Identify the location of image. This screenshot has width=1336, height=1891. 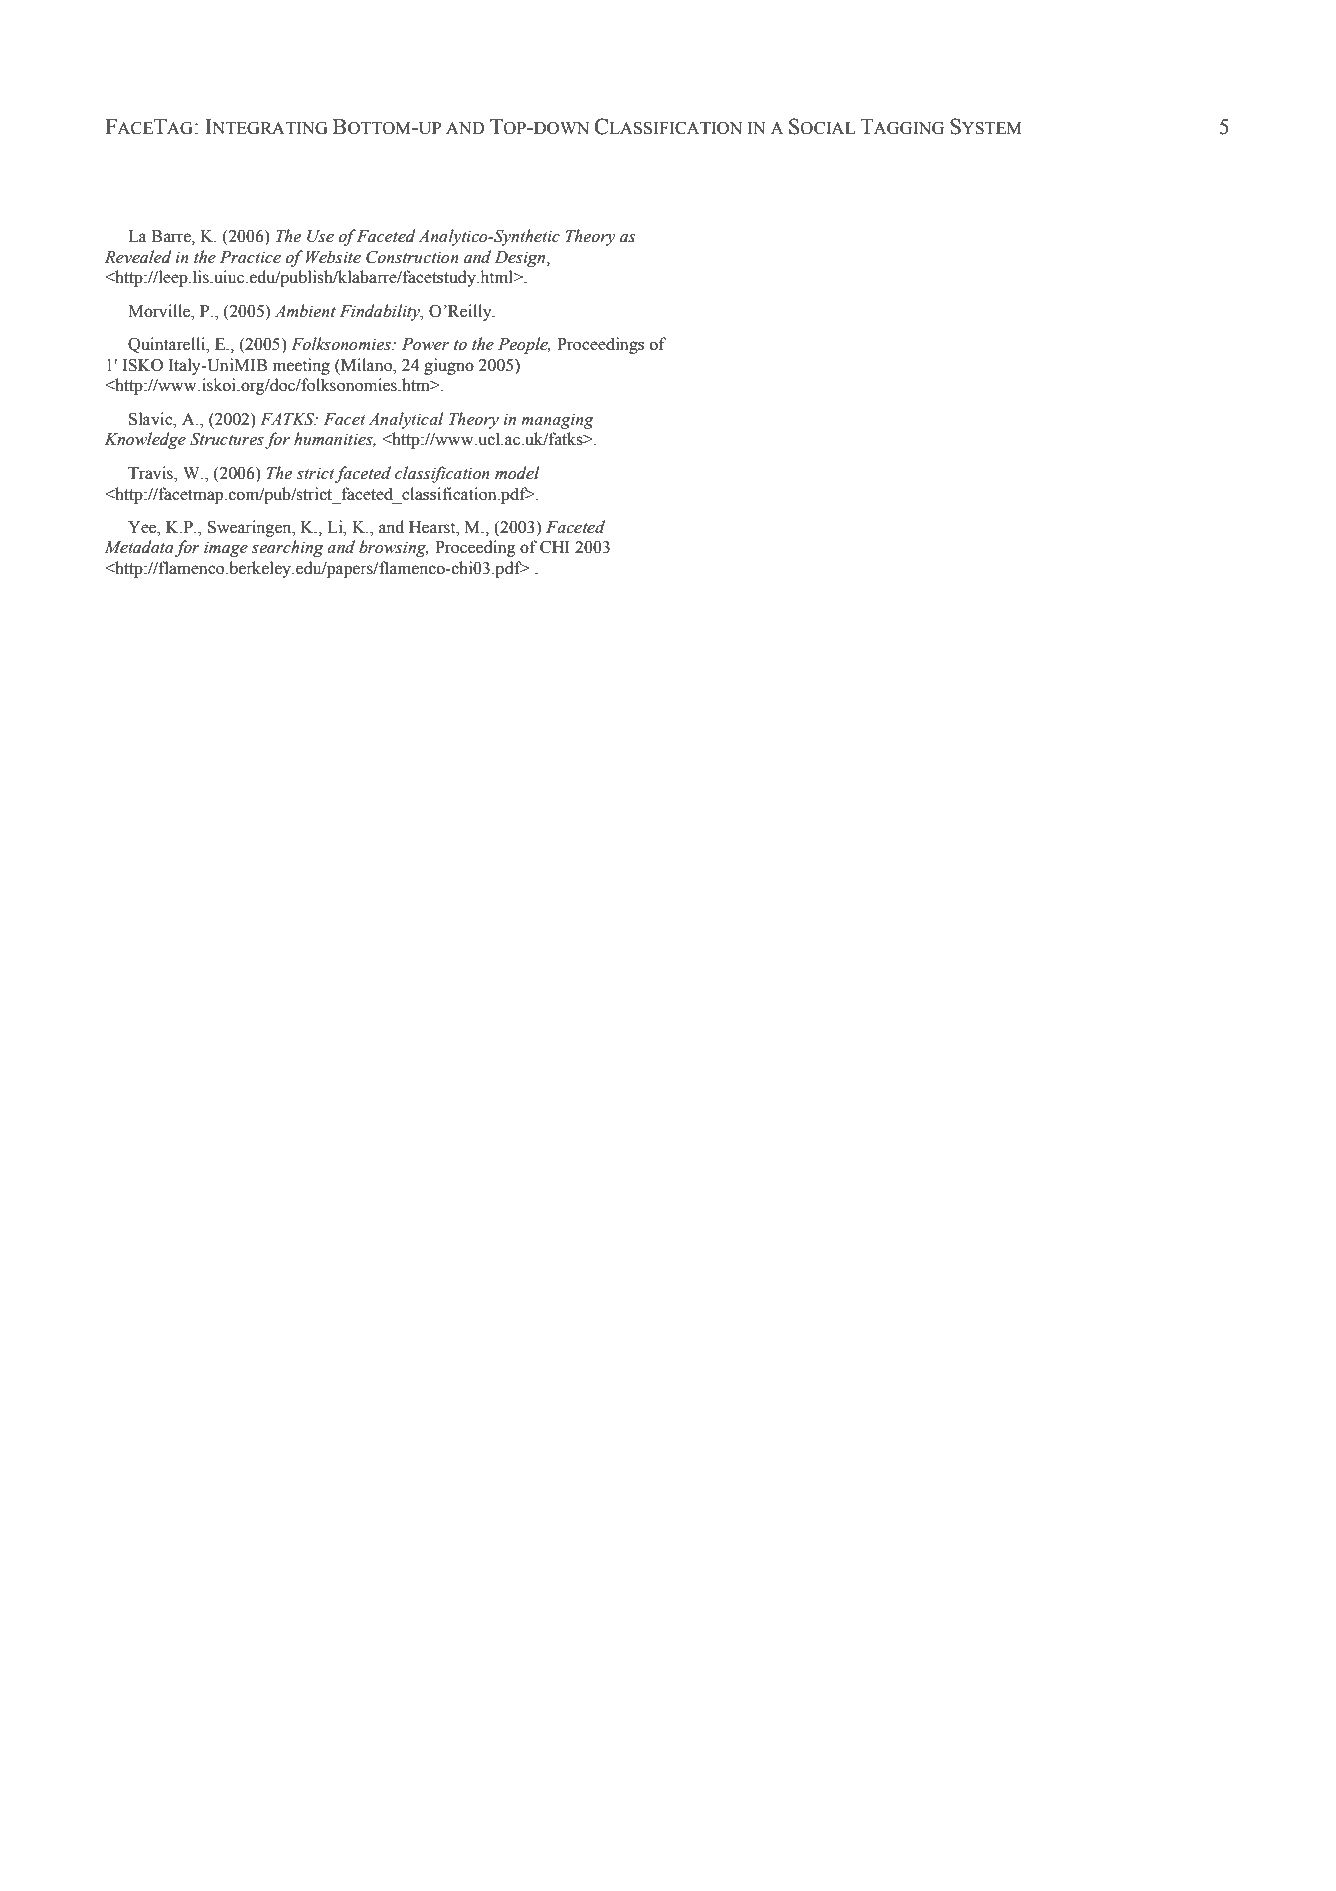
(226, 549).
